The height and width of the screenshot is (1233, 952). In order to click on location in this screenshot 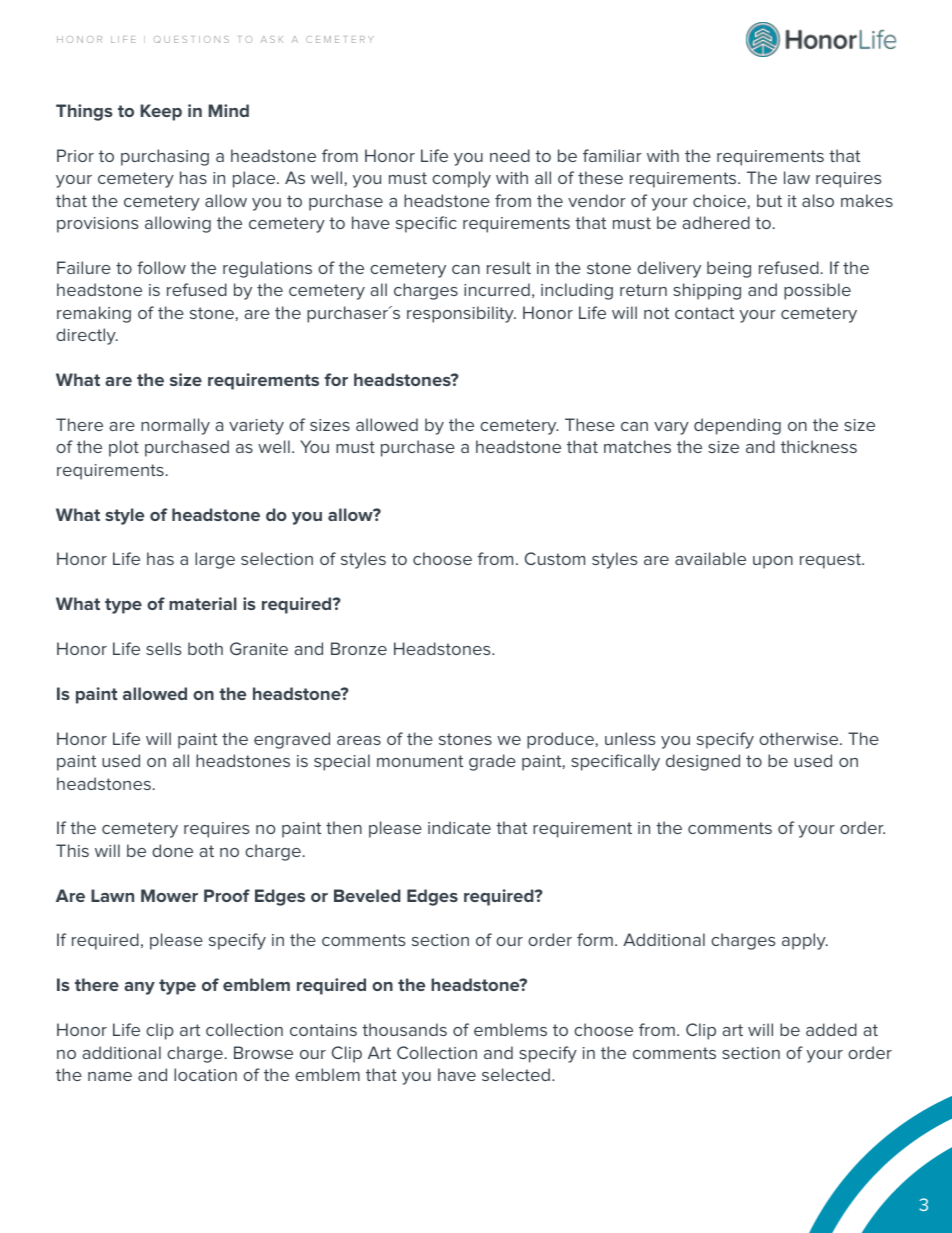, I will do `click(205, 1074)`.
